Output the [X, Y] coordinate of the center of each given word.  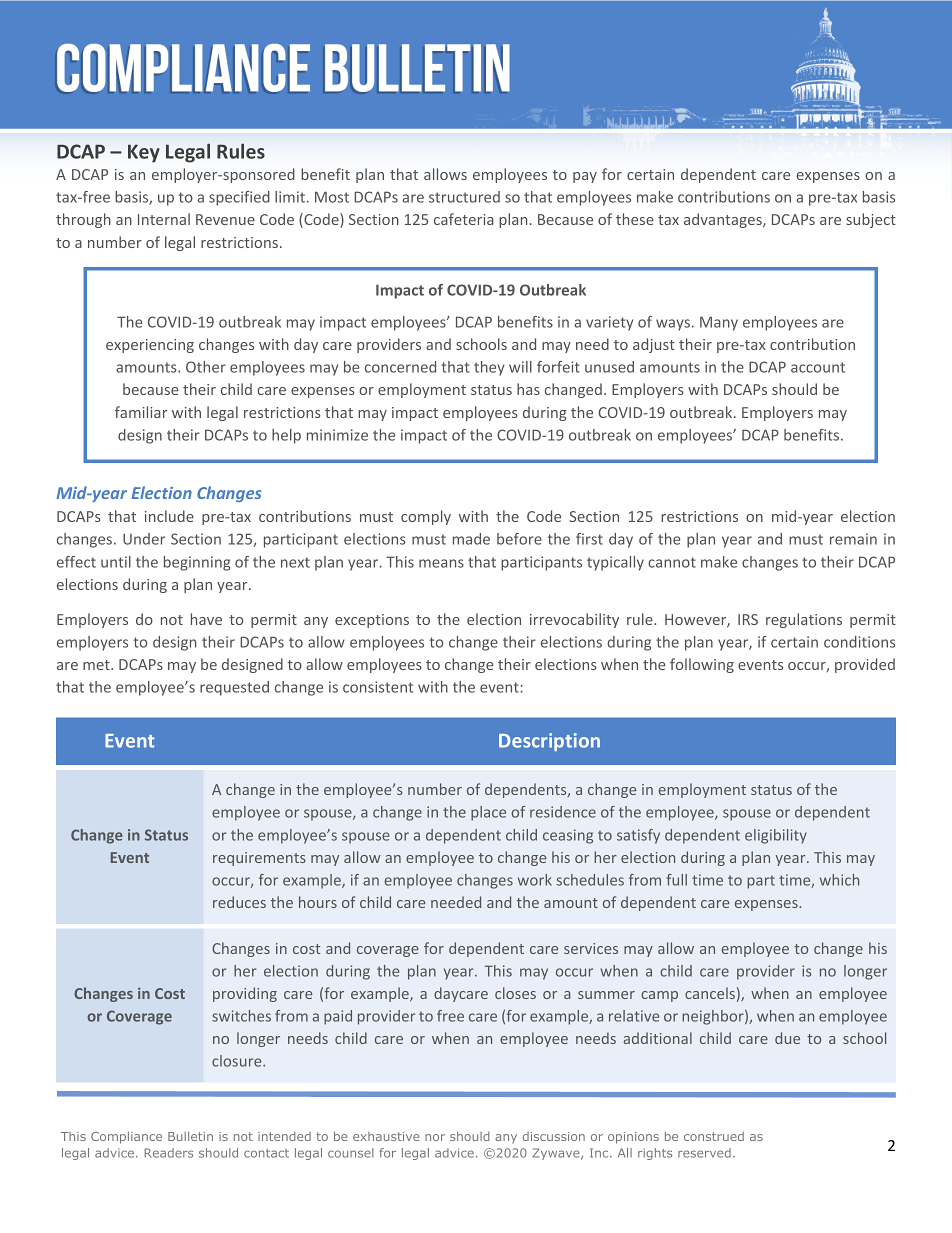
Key [144, 153]
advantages [724, 220]
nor [435, 1137]
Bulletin [190, 1136]
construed [714, 1136]
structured [464, 197]
